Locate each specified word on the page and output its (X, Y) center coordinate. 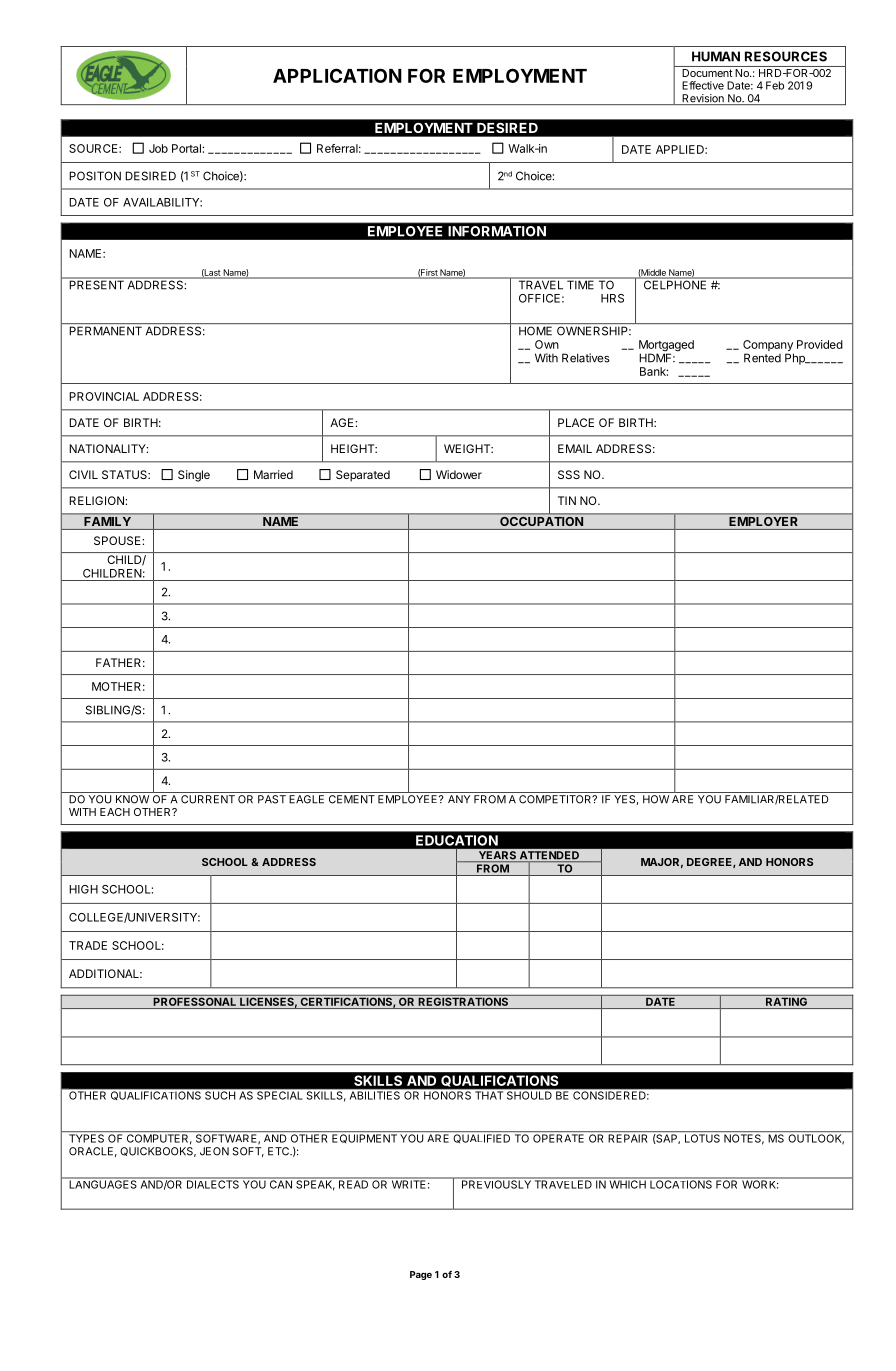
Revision (703, 99)
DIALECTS (212, 1183)
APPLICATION (337, 75)
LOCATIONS (681, 1183)
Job (158, 148)
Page (421, 1275)
